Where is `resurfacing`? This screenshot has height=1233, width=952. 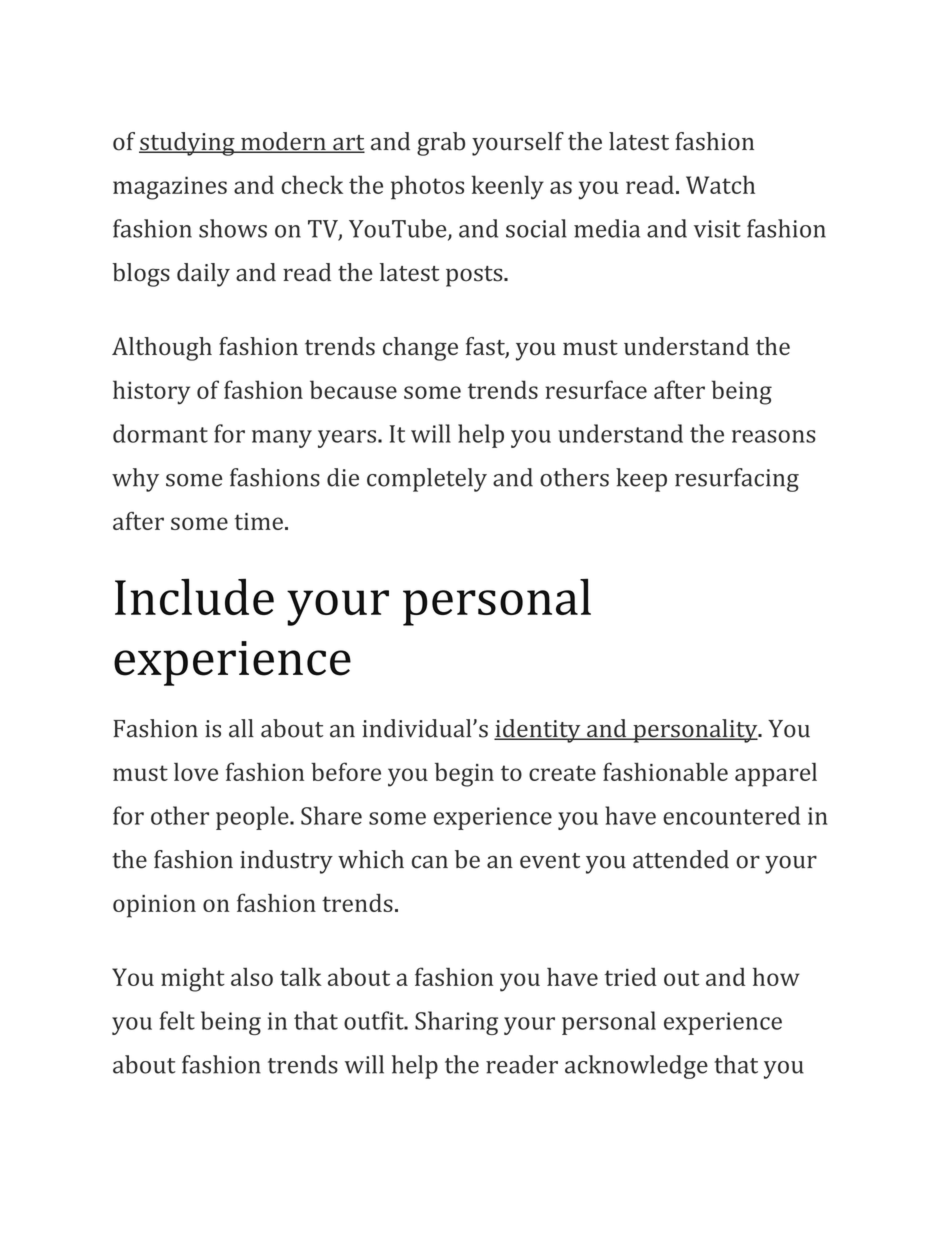 resurfacing is located at coordinates (737, 480).
